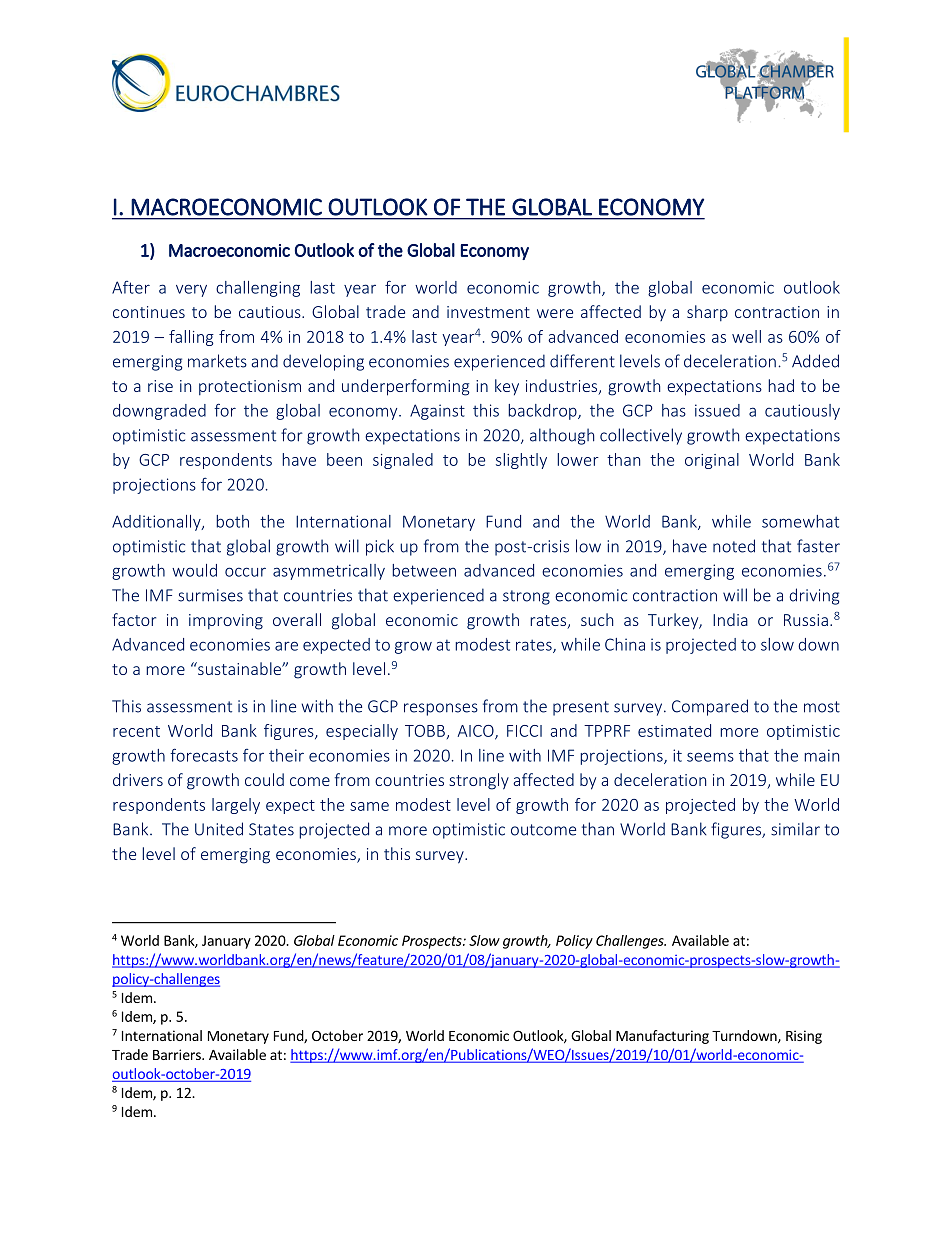  I want to click on largely, so click(236, 806).
